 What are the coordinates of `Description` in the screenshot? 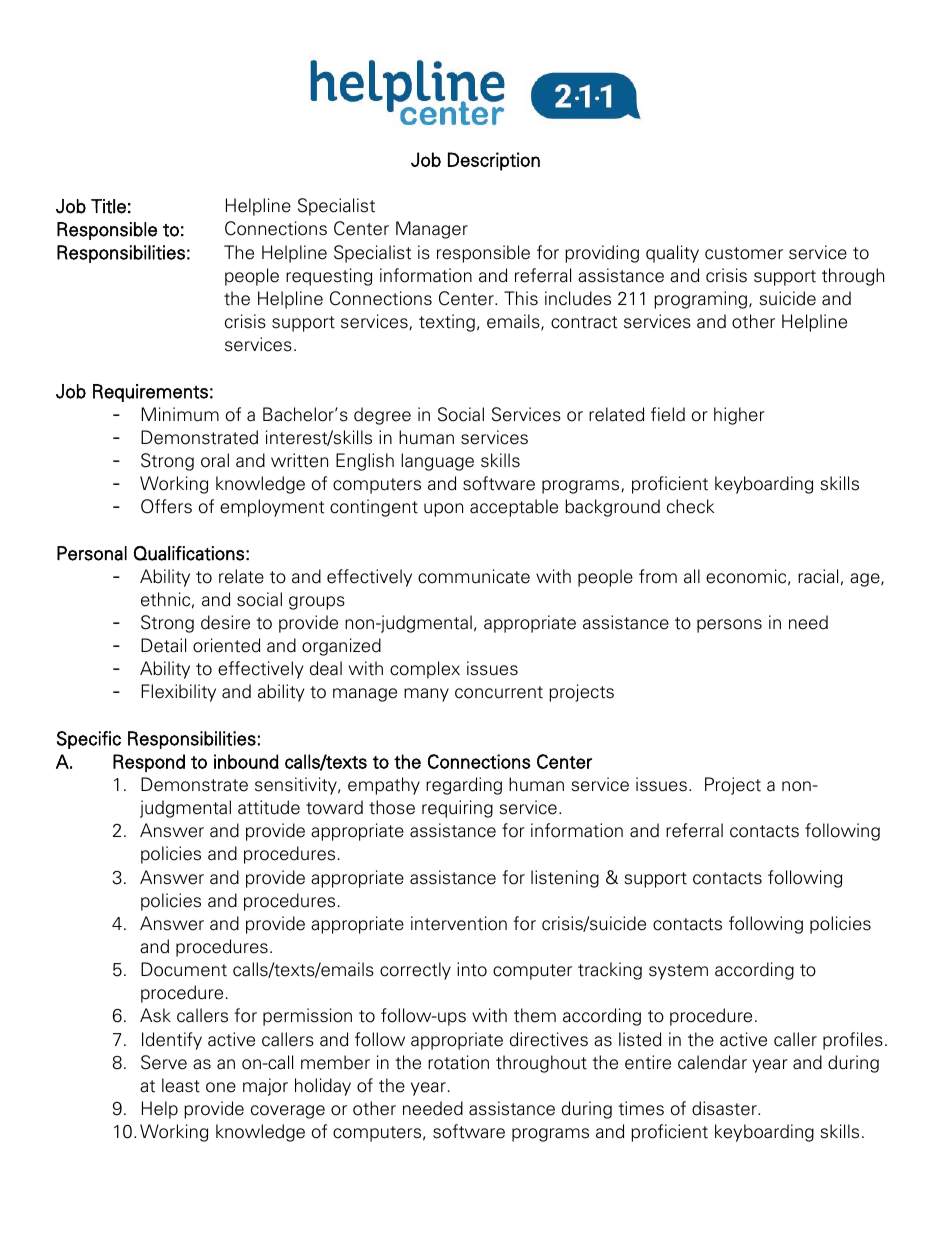 It's located at (494, 161).
